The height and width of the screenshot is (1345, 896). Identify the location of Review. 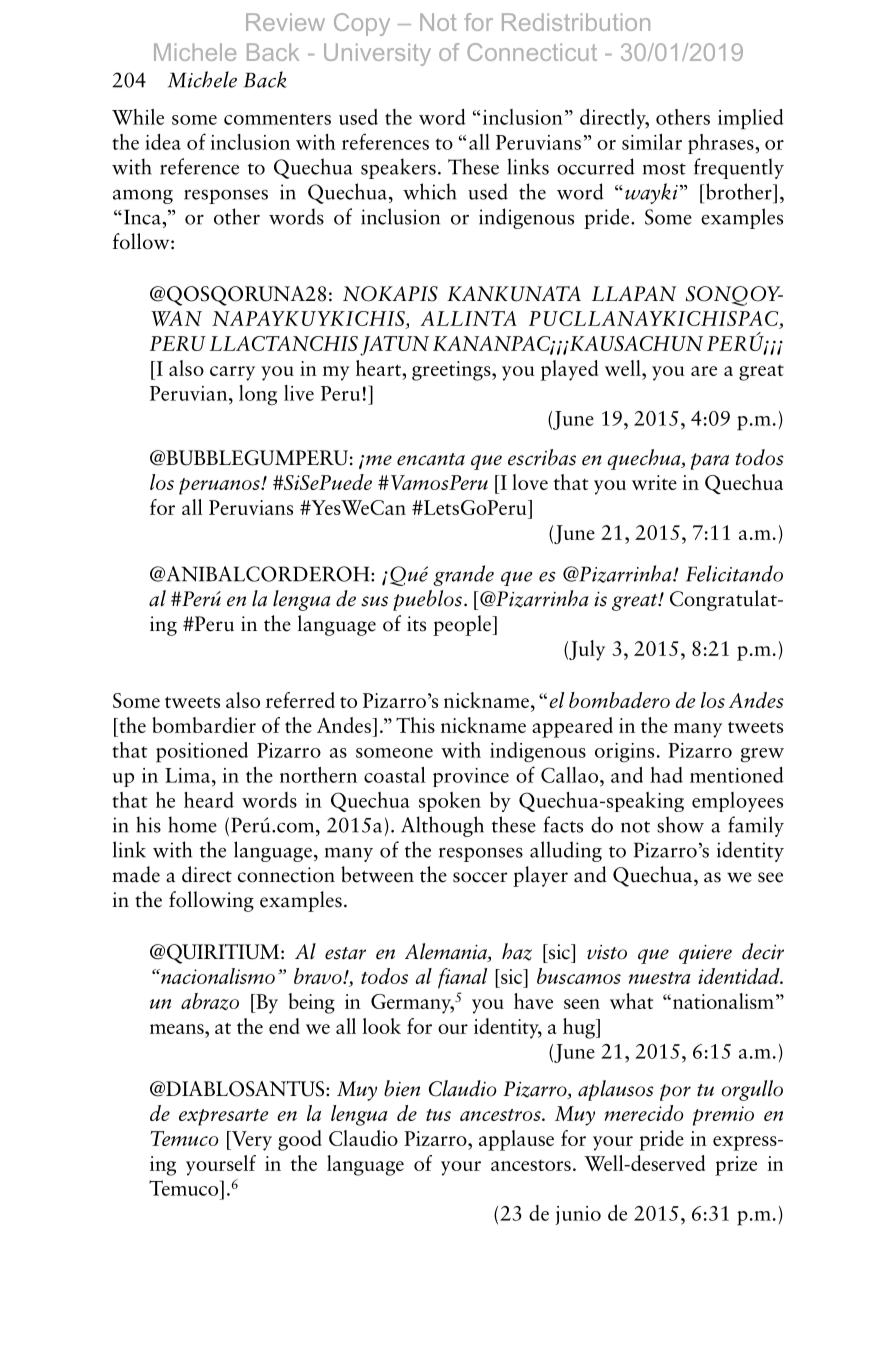
(285, 22).
